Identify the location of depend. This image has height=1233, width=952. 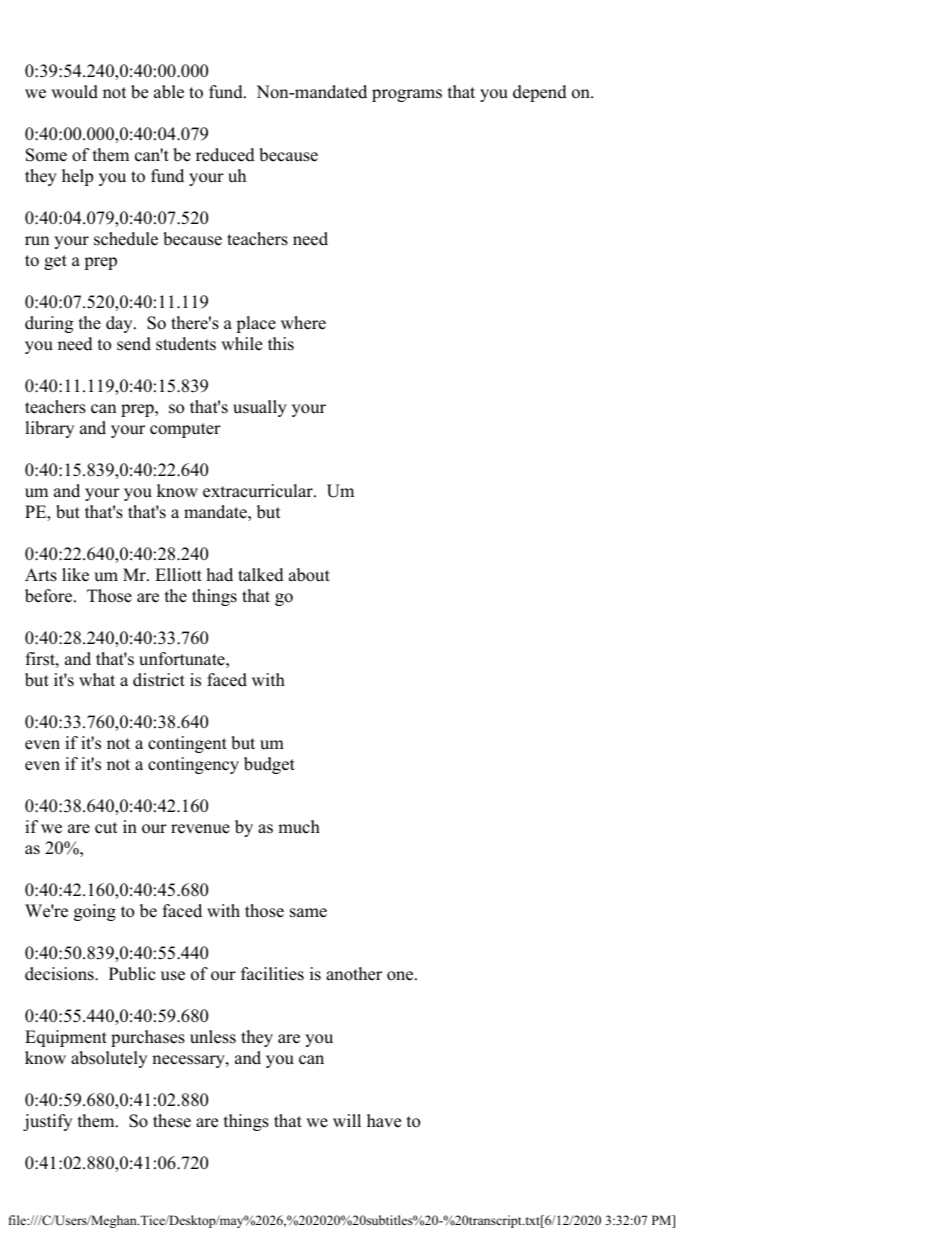
(540, 93).
